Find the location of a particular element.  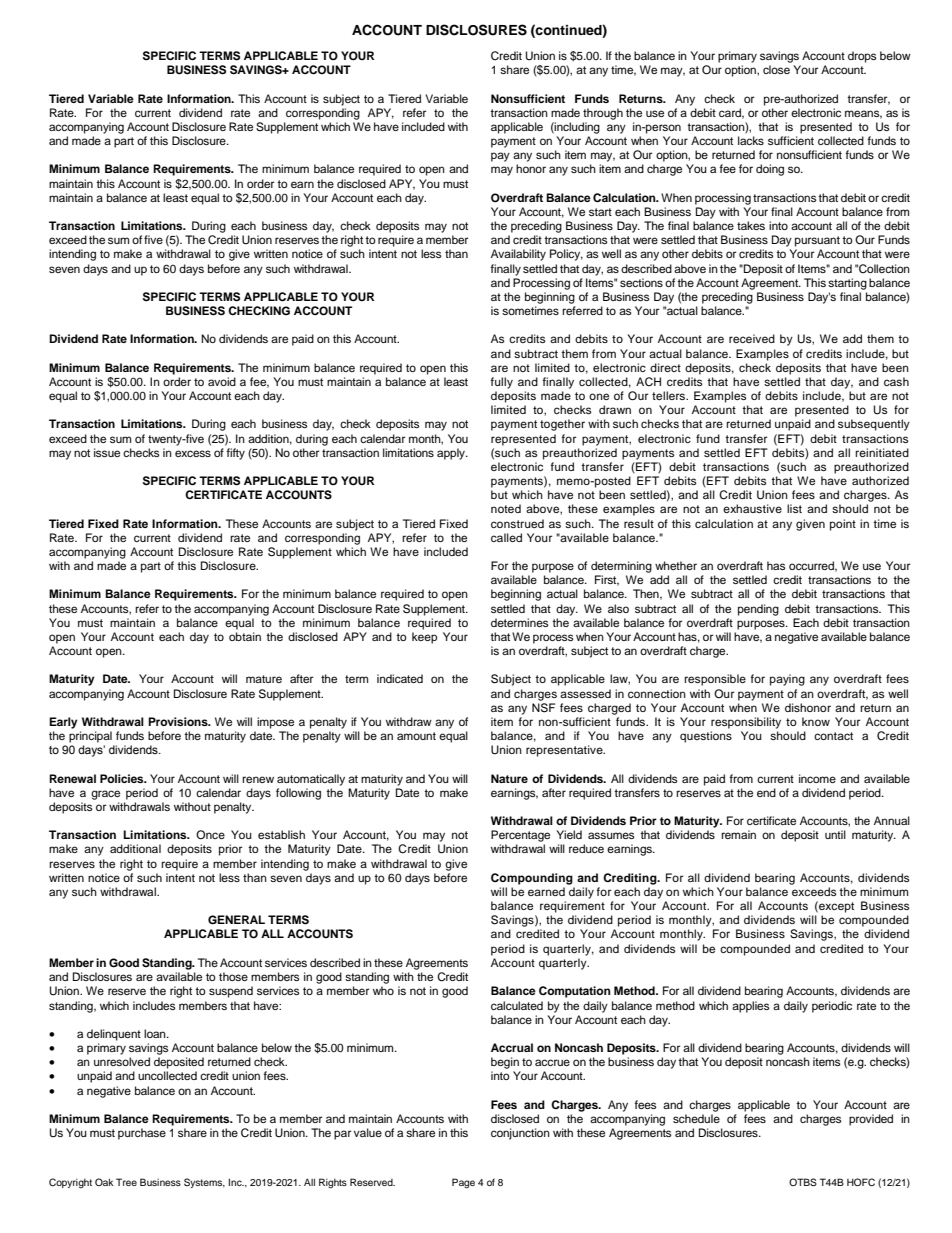

Availability is located at coordinates (518, 255).
